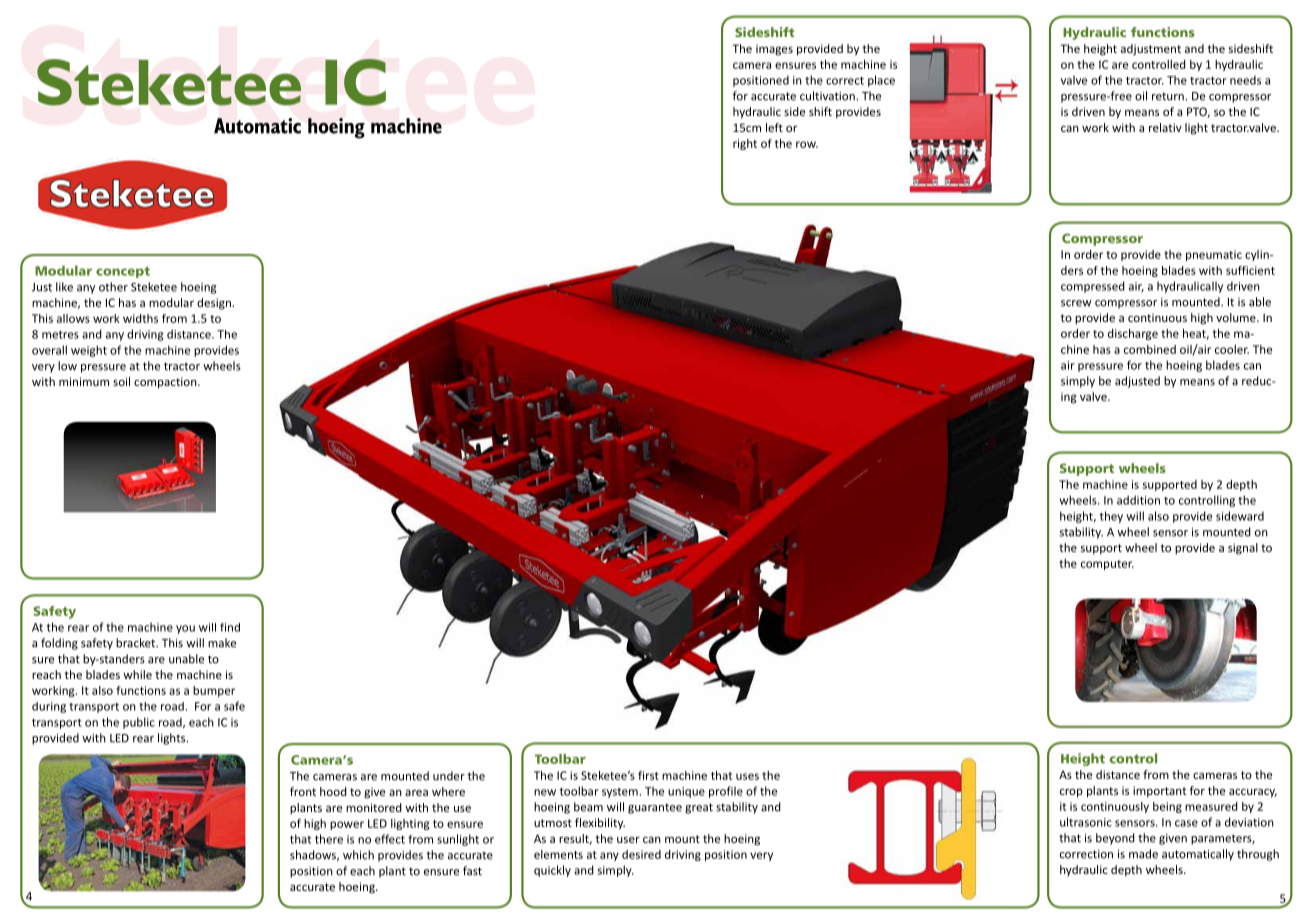 This screenshot has width=1308, height=924. What do you see at coordinates (1076, 303) in the screenshot?
I see `screw` at bounding box center [1076, 303].
